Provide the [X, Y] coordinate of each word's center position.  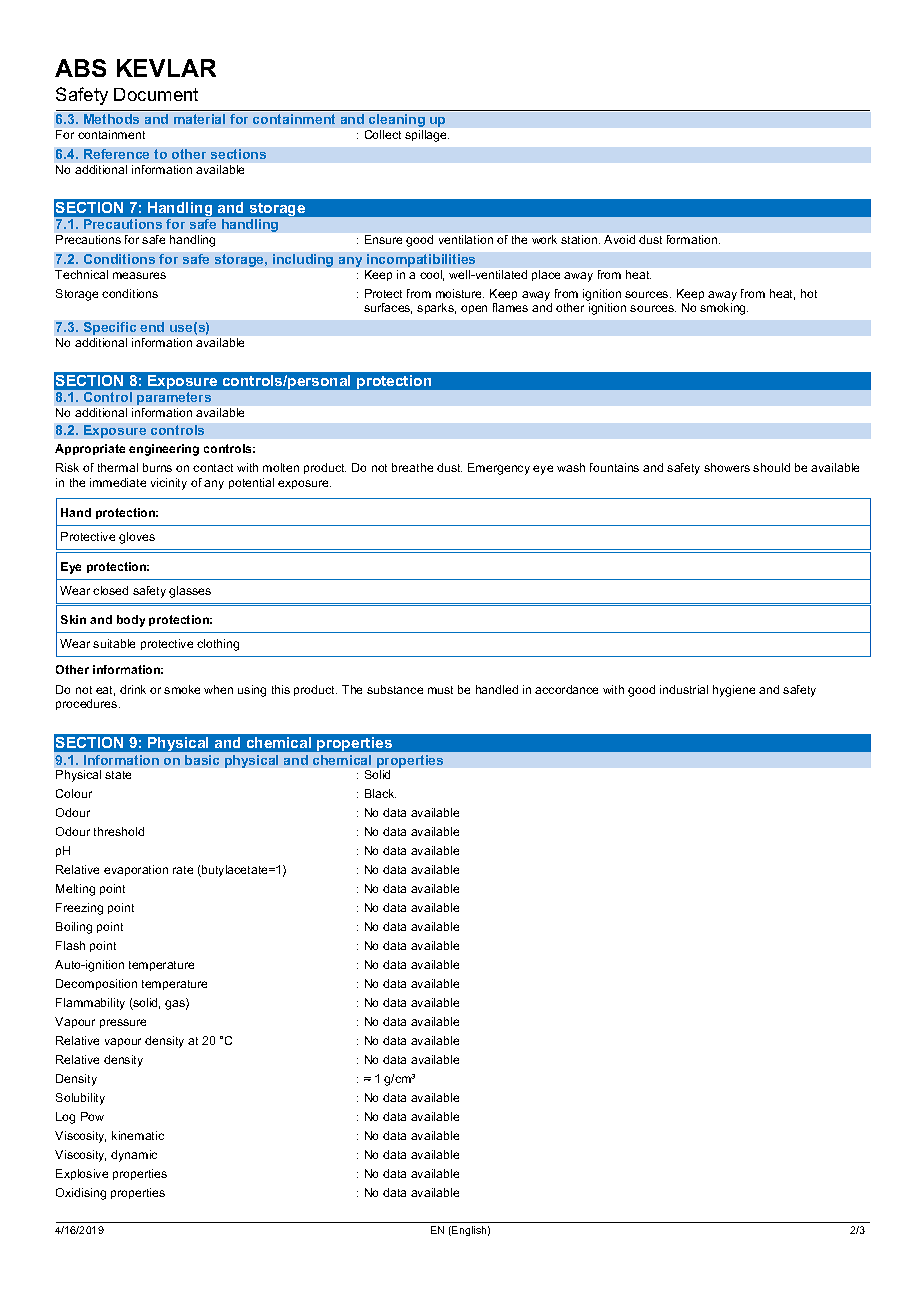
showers [727, 467]
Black [380, 793]
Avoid [619, 239]
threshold [119, 831]
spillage [427, 136]
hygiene [734, 691]
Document [156, 94]
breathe [412, 467]
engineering [164, 450]
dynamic [134, 1156]
